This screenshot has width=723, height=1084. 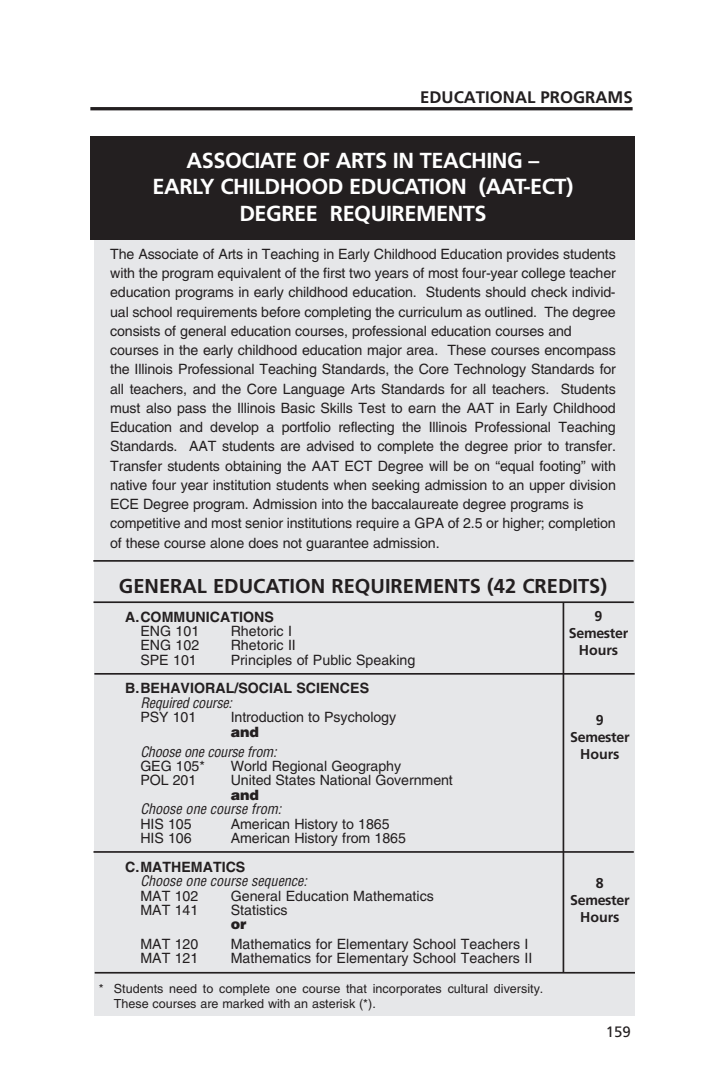 I want to click on diversity, so click(x=518, y=990).
